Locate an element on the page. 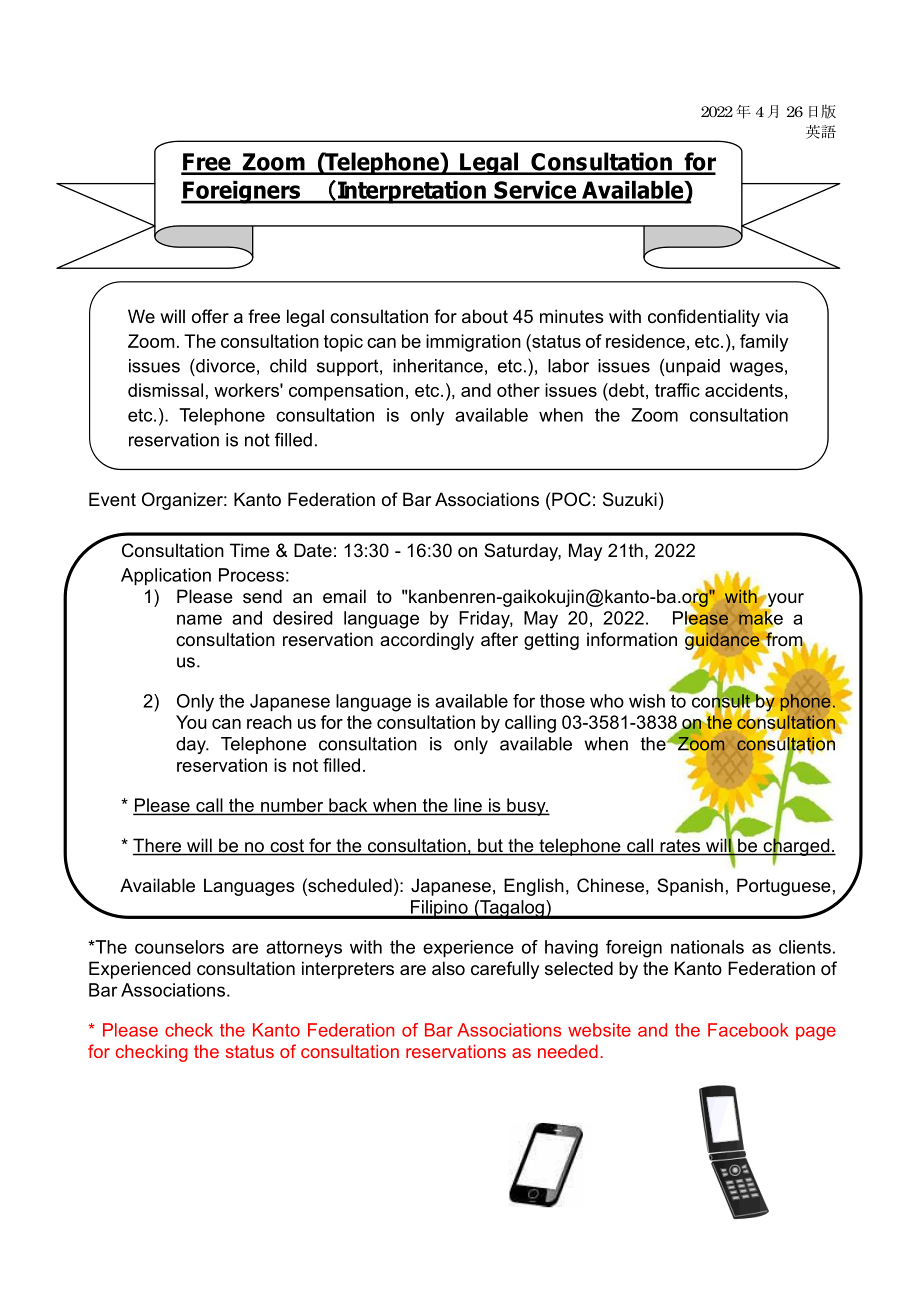 The width and height of the image is (924, 1308). but is located at coordinates (490, 846).
